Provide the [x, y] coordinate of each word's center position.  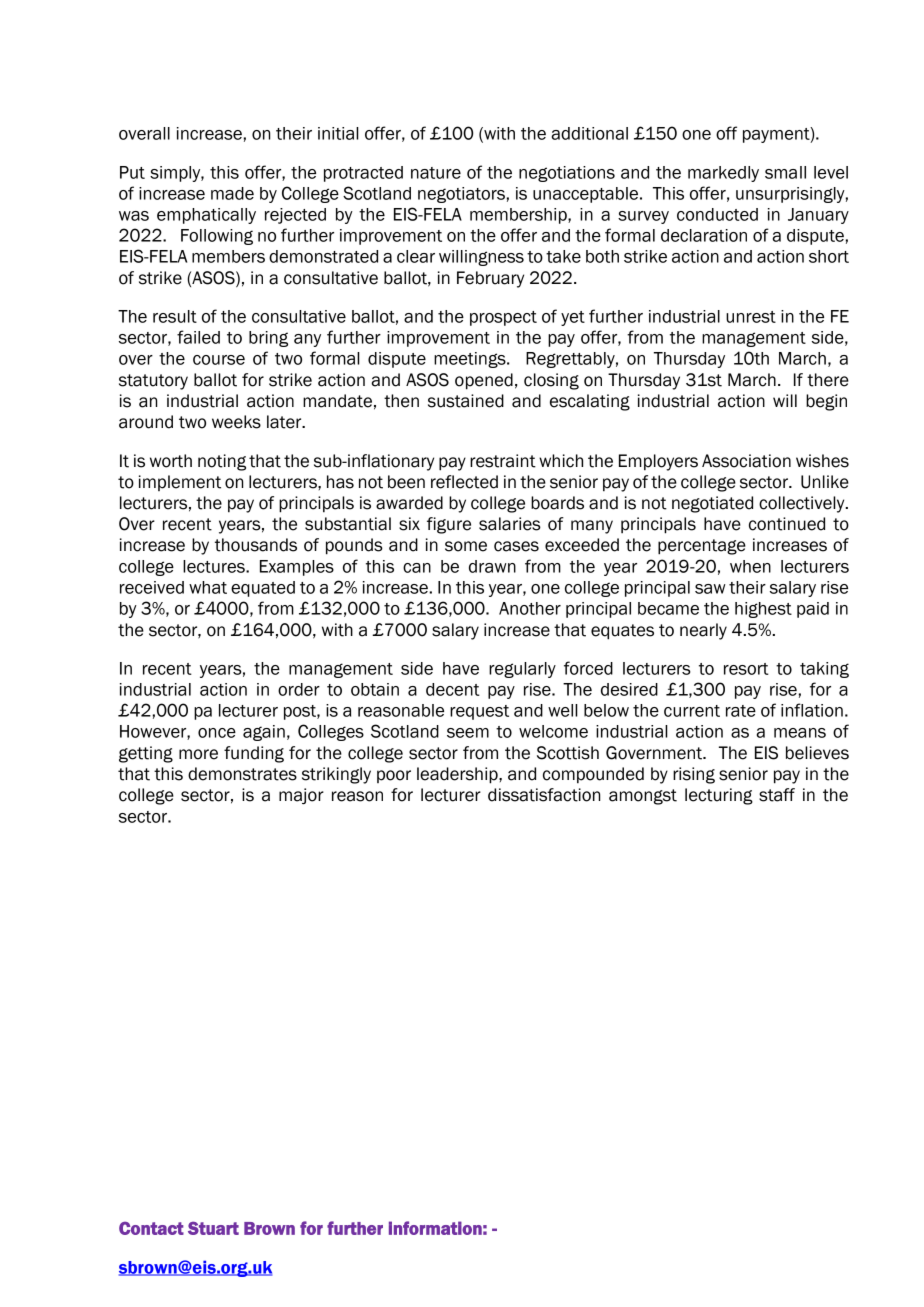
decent [453, 689]
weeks [236, 422]
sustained [466, 401]
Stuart [213, 1228]
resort [746, 669]
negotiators [461, 195]
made [232, 193]
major [301, 796]
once [217, 733]
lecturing [719, 796]
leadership [458, 775]
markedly [723, 174]
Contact [151, 1228]
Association [746, 461]
